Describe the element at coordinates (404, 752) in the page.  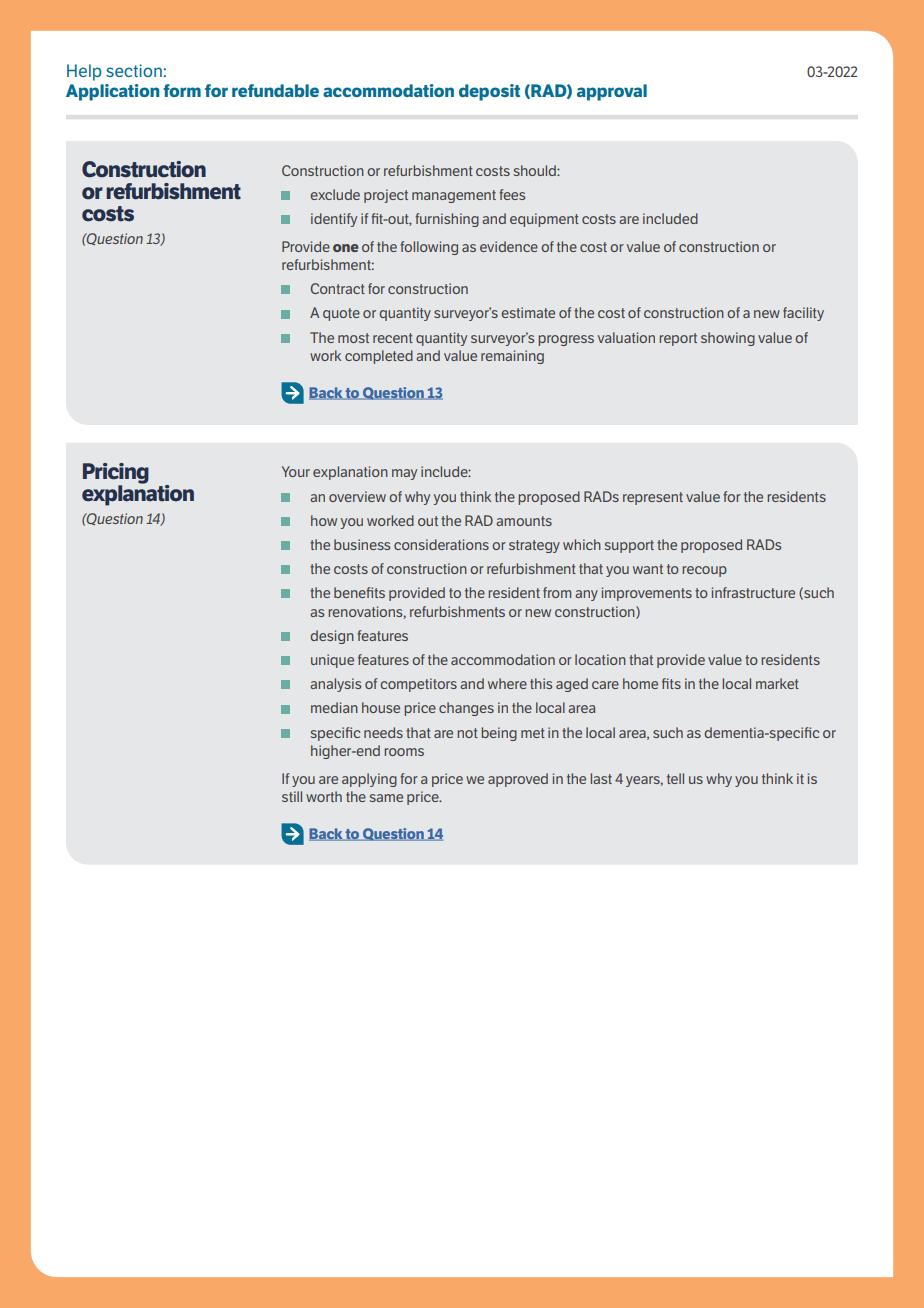
I see `rooms` at that location.
